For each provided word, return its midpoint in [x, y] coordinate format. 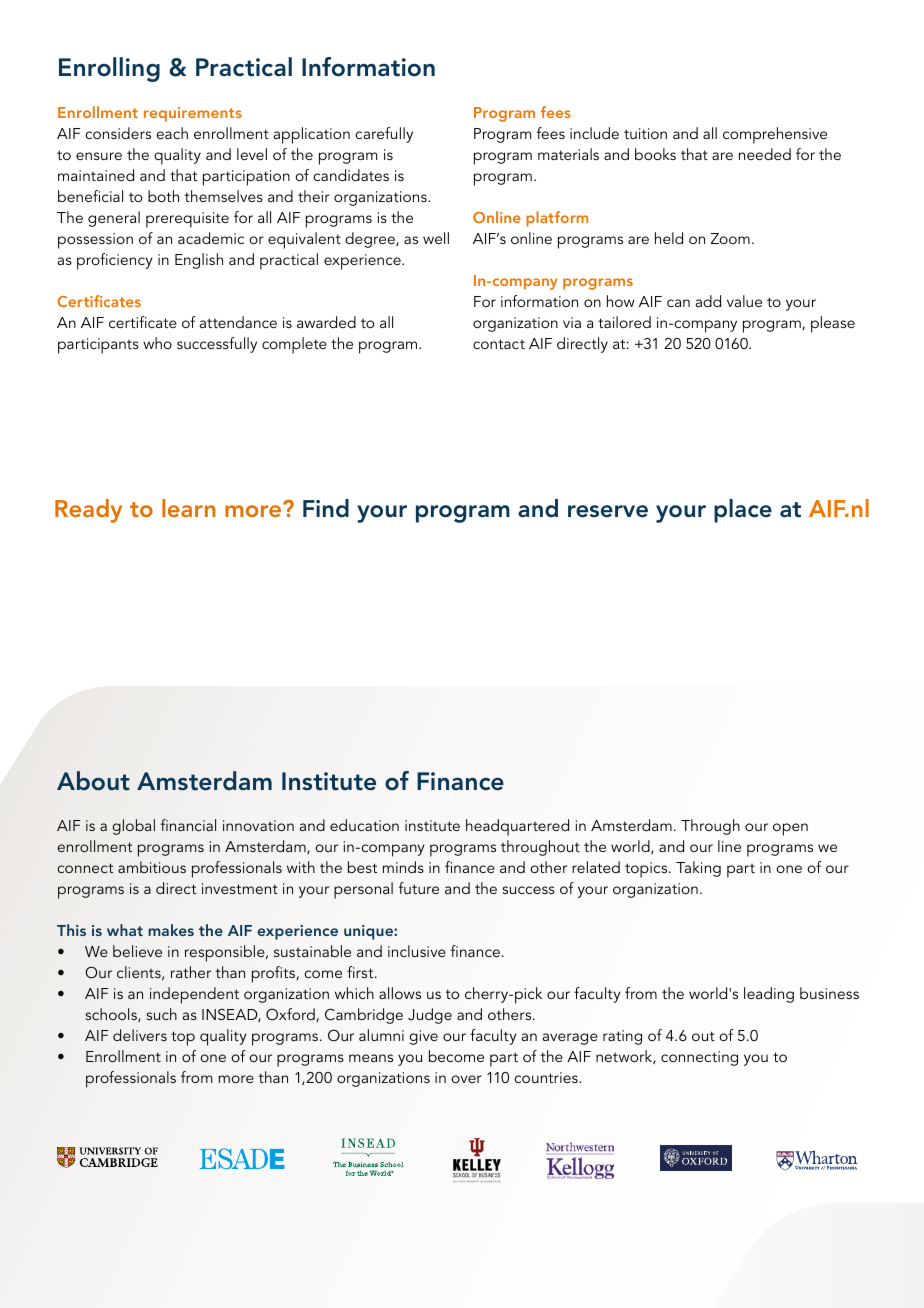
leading [769, 995]
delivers [140, 1035]
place [743, 511]
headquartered [517, 827]
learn [189, 508]
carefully [384, 135]
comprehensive [775, 135]
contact [499, 344]
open [790, 829]
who [157, 343]
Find [326, 508]
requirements [193, 114]
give [423, 1037]
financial [188, 825]
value [744, 301]
